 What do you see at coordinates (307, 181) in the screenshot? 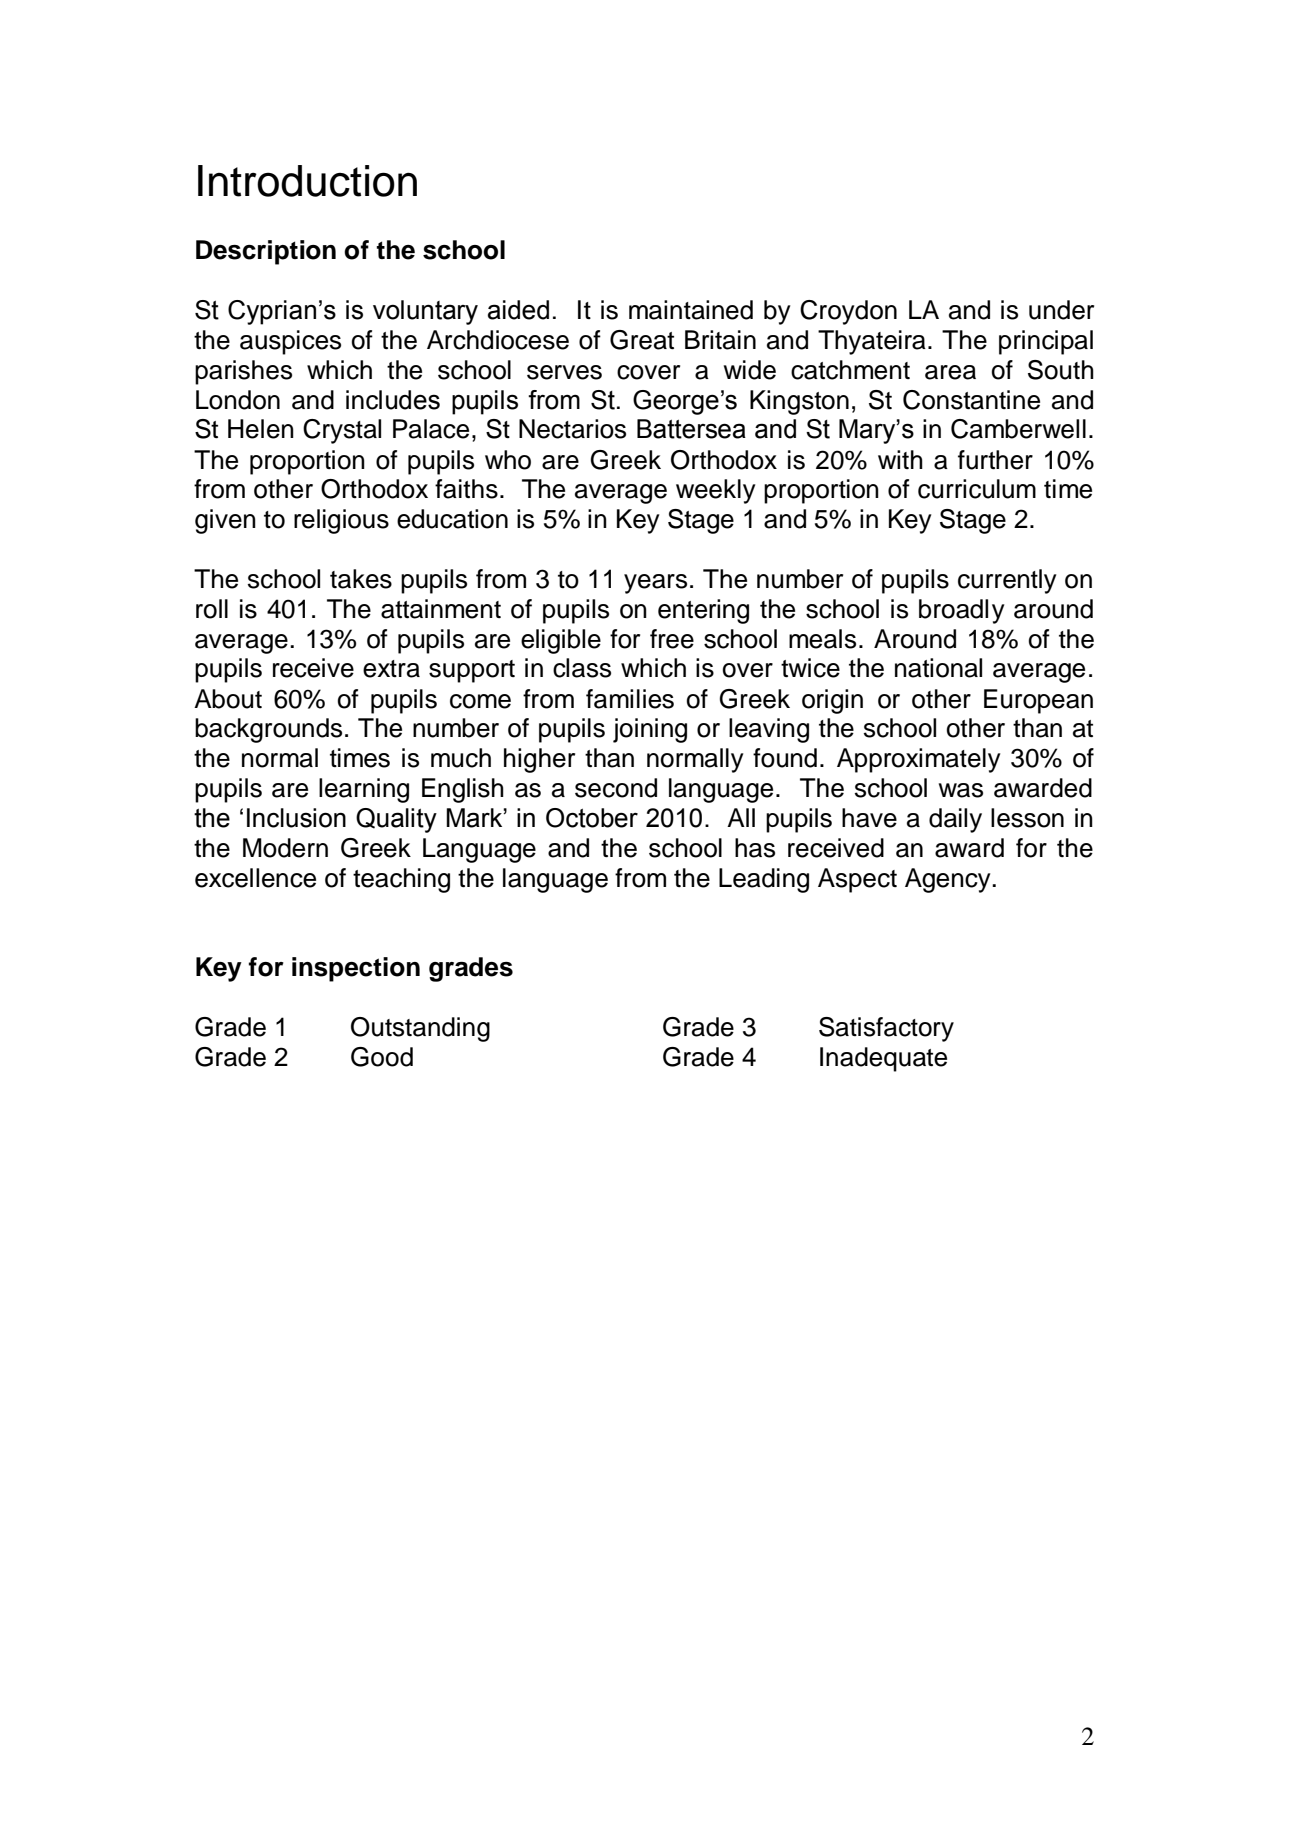
I see `Introduction` at bounding box center [307, 181].
